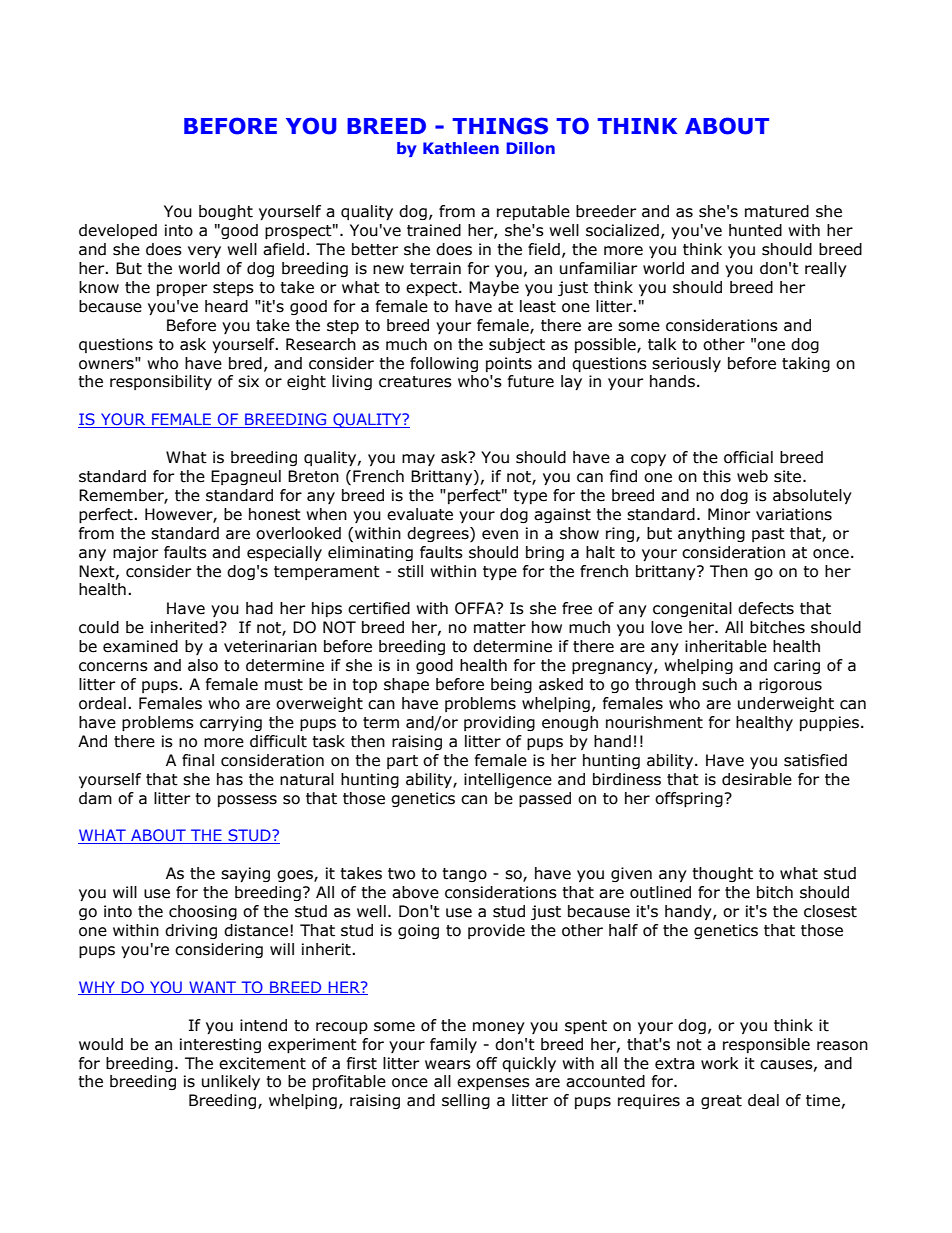 The height and width of the page is (1233, 952). What do you see at coordinates (226, 212) in the page?
I see `bought` at bounding box center [226, 212].
